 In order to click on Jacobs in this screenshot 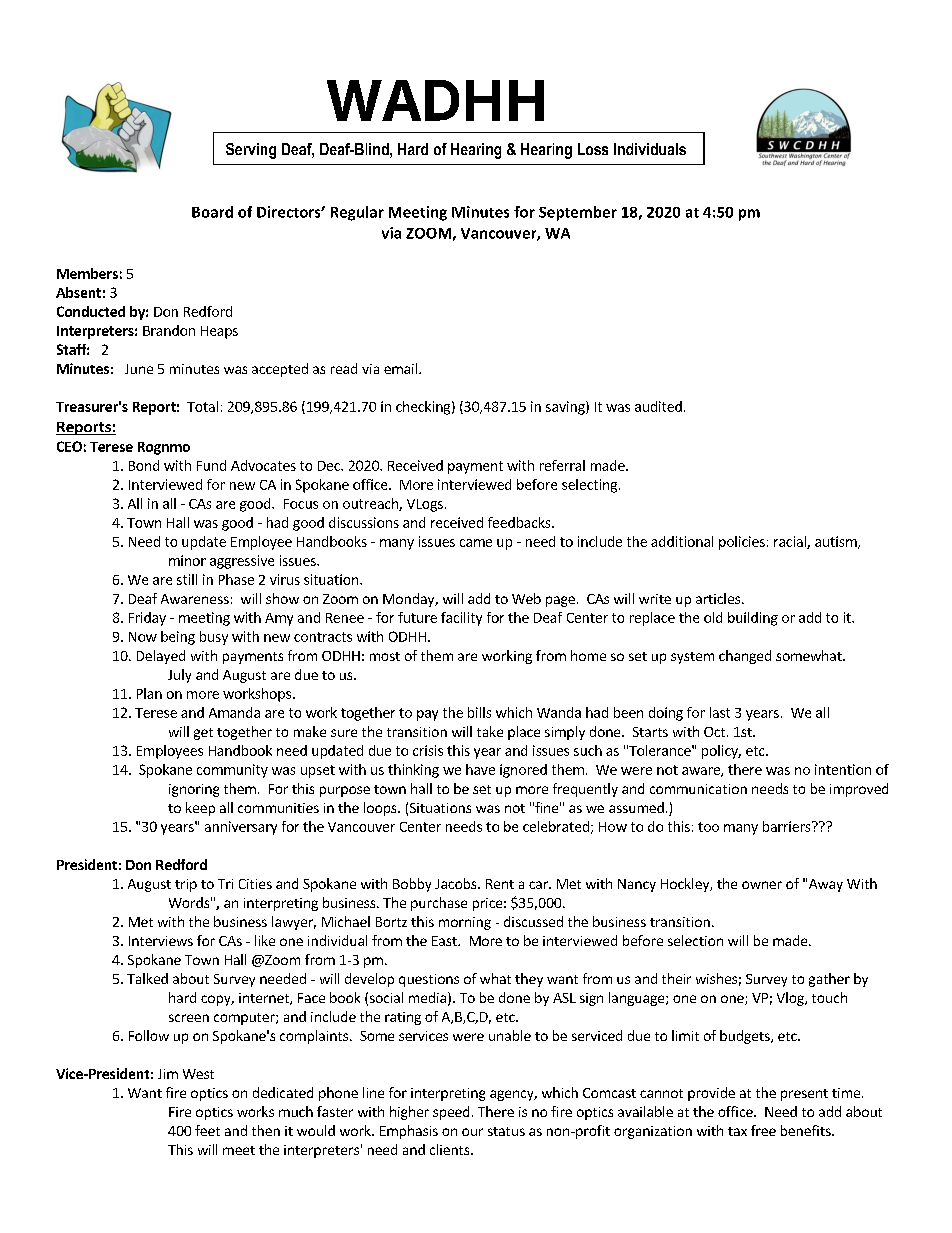, I will do `click(457, 883)`.
